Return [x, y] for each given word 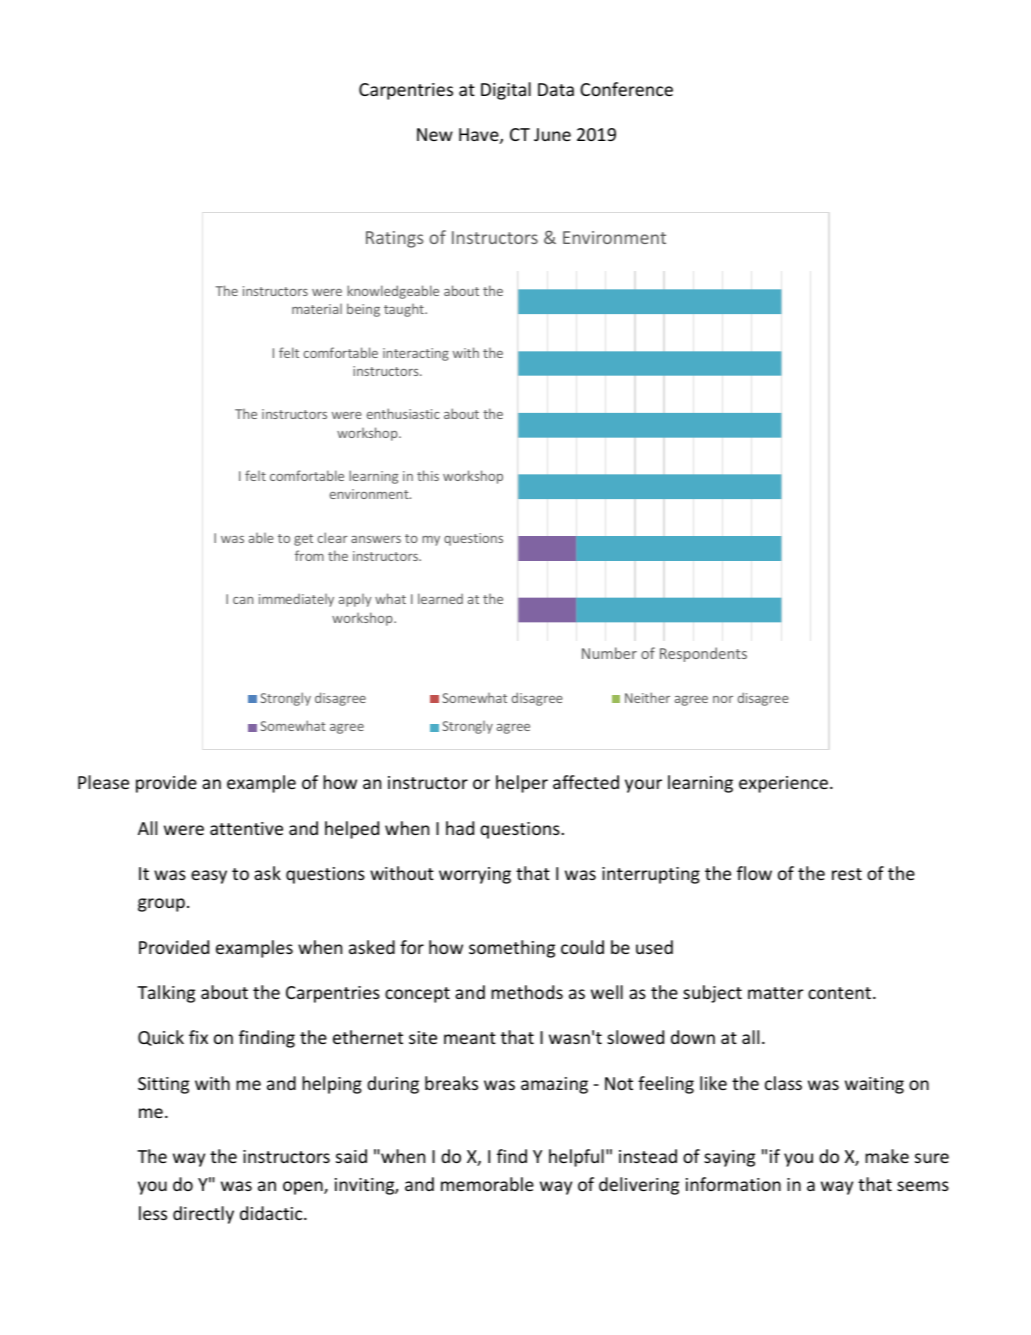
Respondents [703, 654]
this [428, 475]
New [435, 134]
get [303, 540]
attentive [246, 828]
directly [203, 1215]
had [460, 828]
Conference [626, 89]
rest [847, 874]
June [552, 134]
